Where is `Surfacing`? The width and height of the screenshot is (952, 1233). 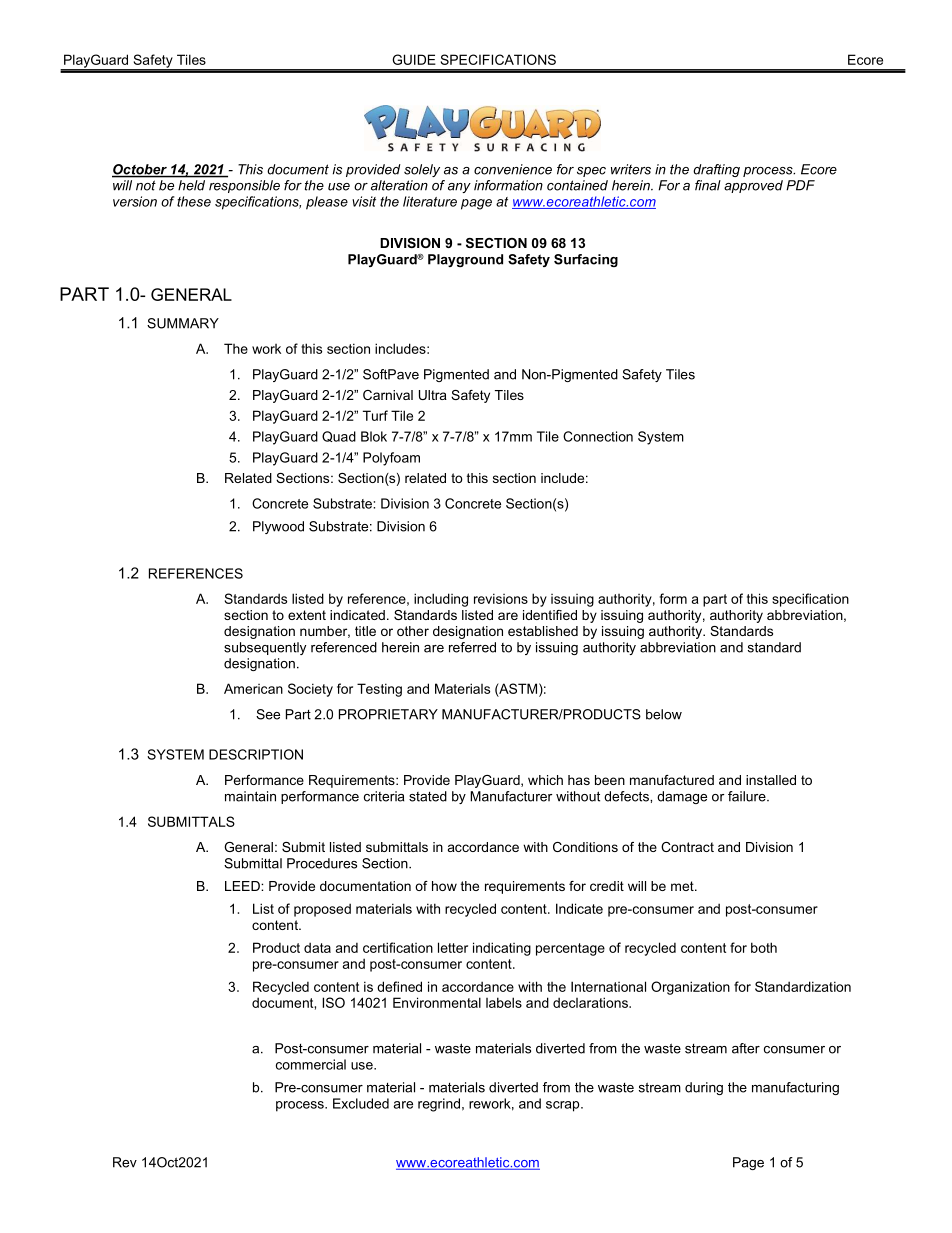 Surfacing is located at coordinates (586, 260).
